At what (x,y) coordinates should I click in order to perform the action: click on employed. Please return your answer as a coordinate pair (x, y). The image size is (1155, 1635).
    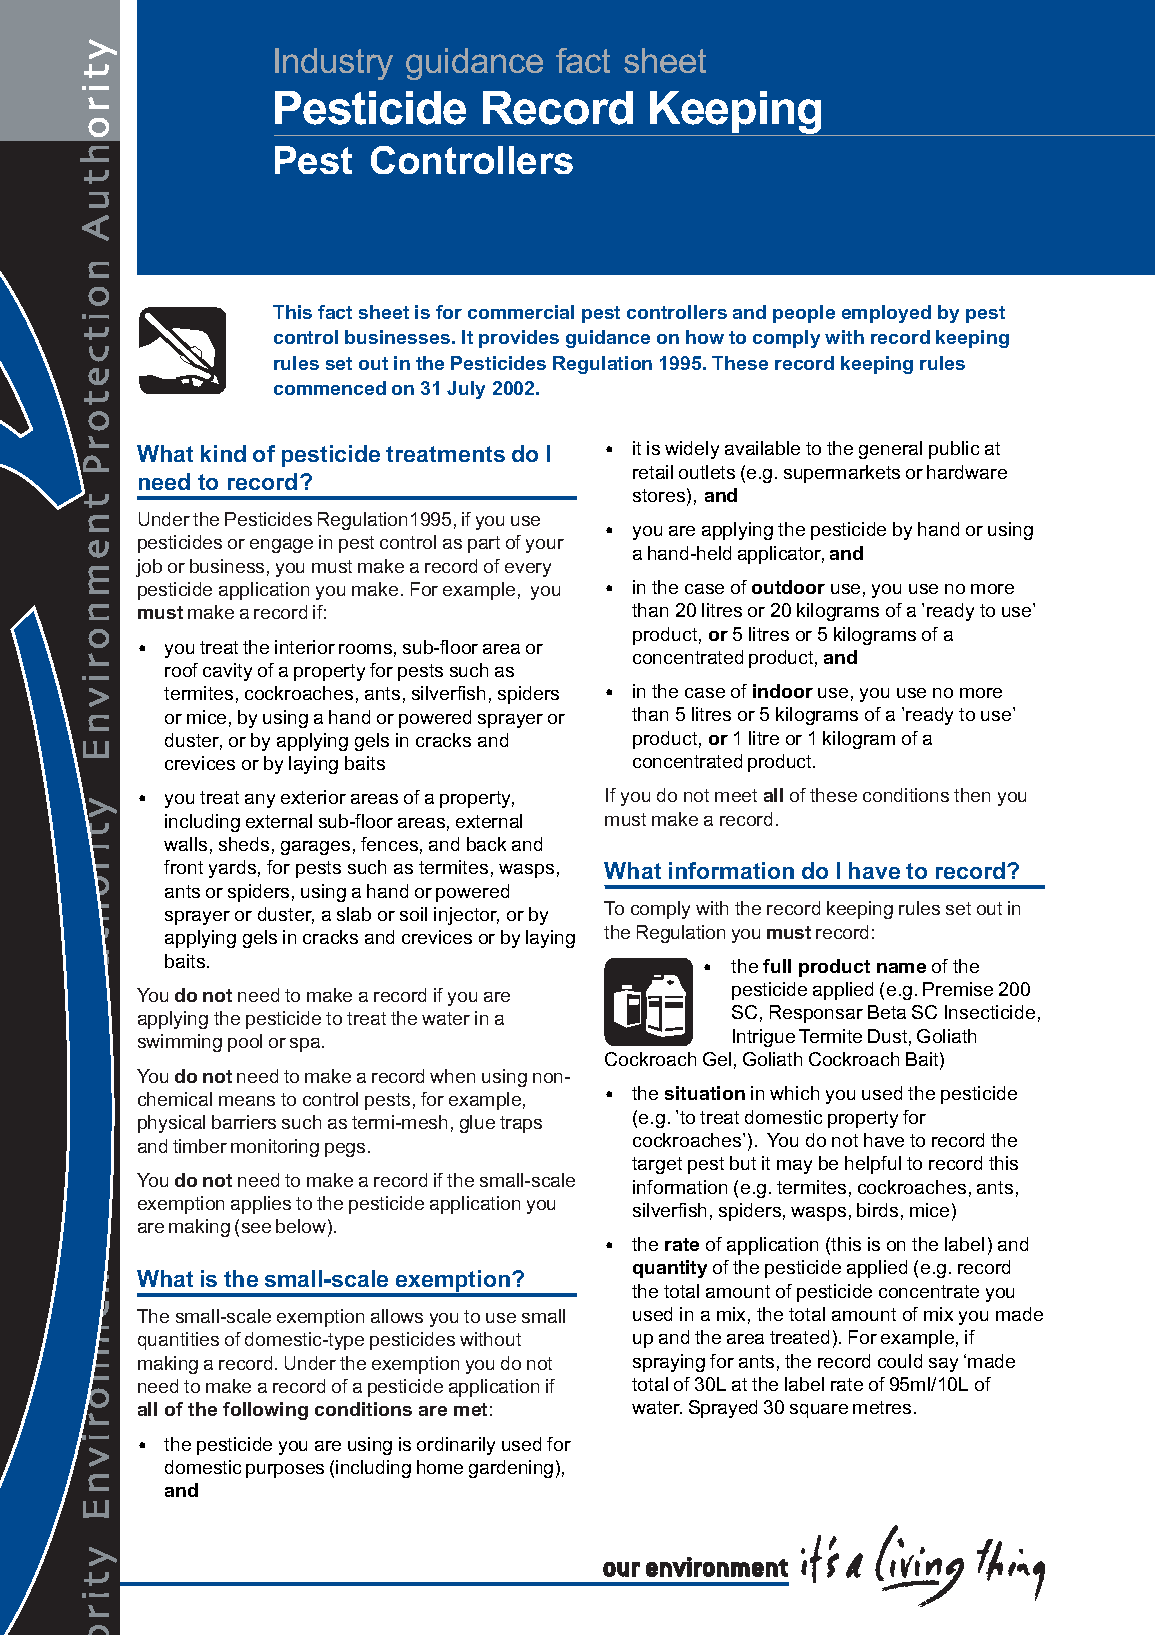
    Looking at the image, I should click on (886, 314).
